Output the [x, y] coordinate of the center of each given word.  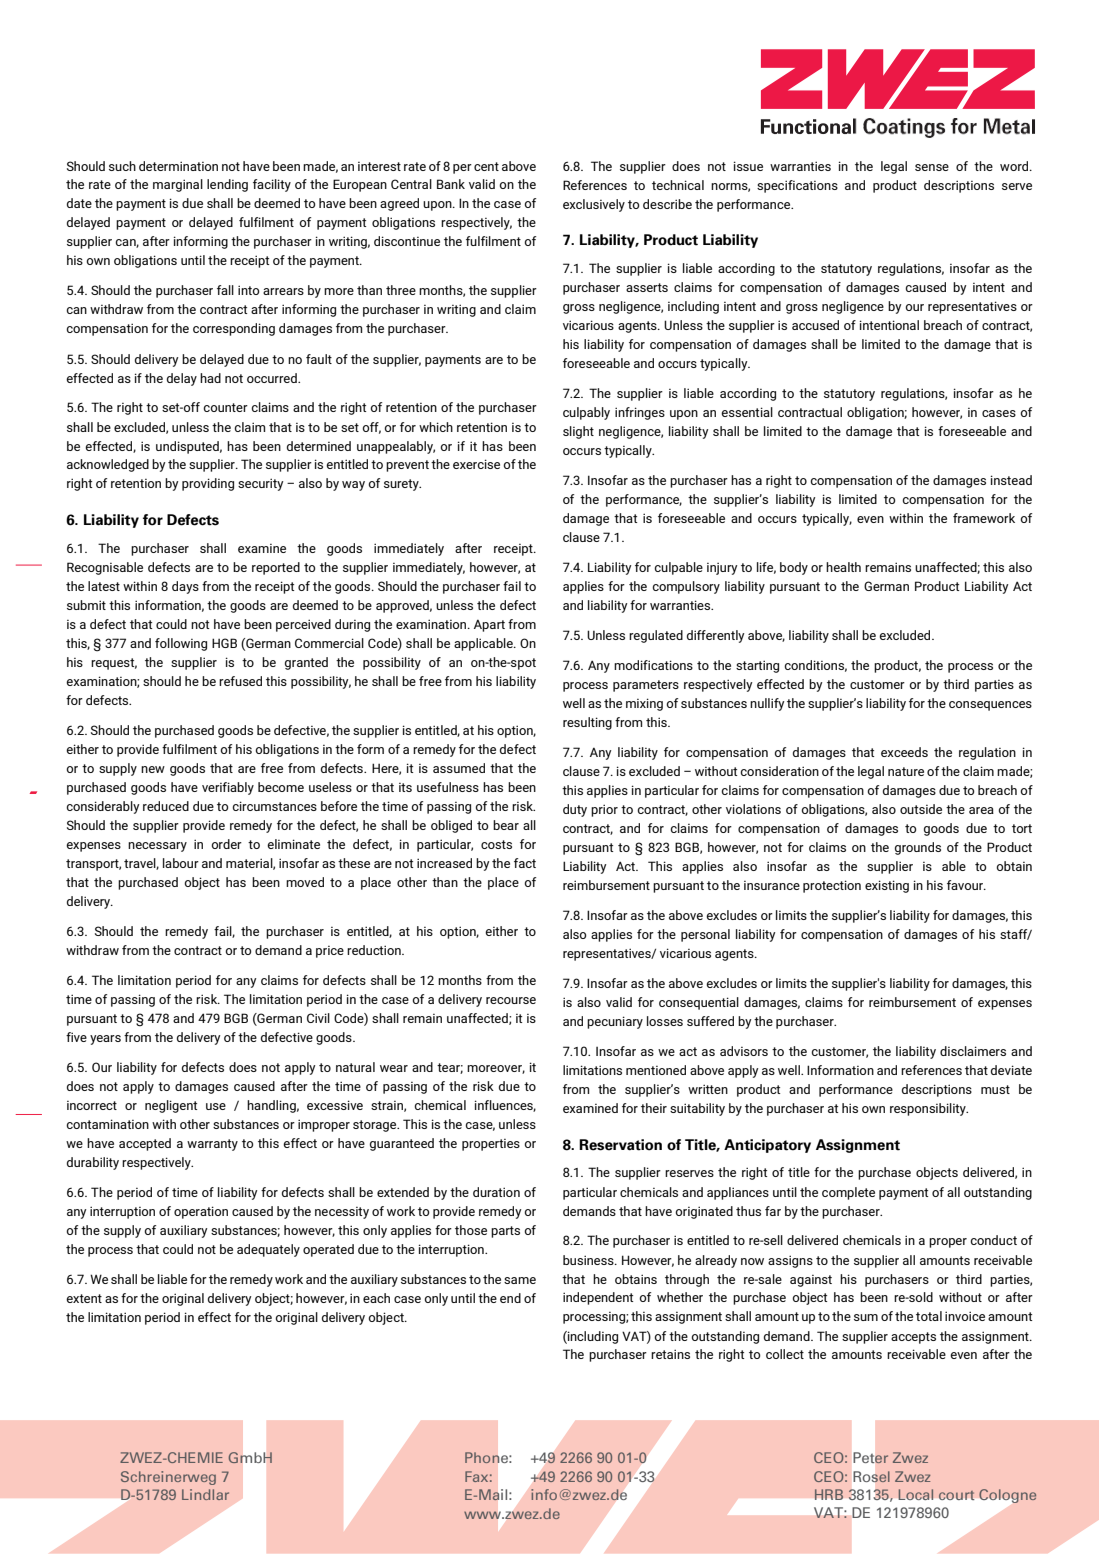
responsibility [929, 1109]
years [105, 1040]
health [843, 567]
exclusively [594, 205]
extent [84, 1298]
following [181, 644]
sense [932, 167]
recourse [511, 1000]
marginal [178, 185]
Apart [489, 626]
